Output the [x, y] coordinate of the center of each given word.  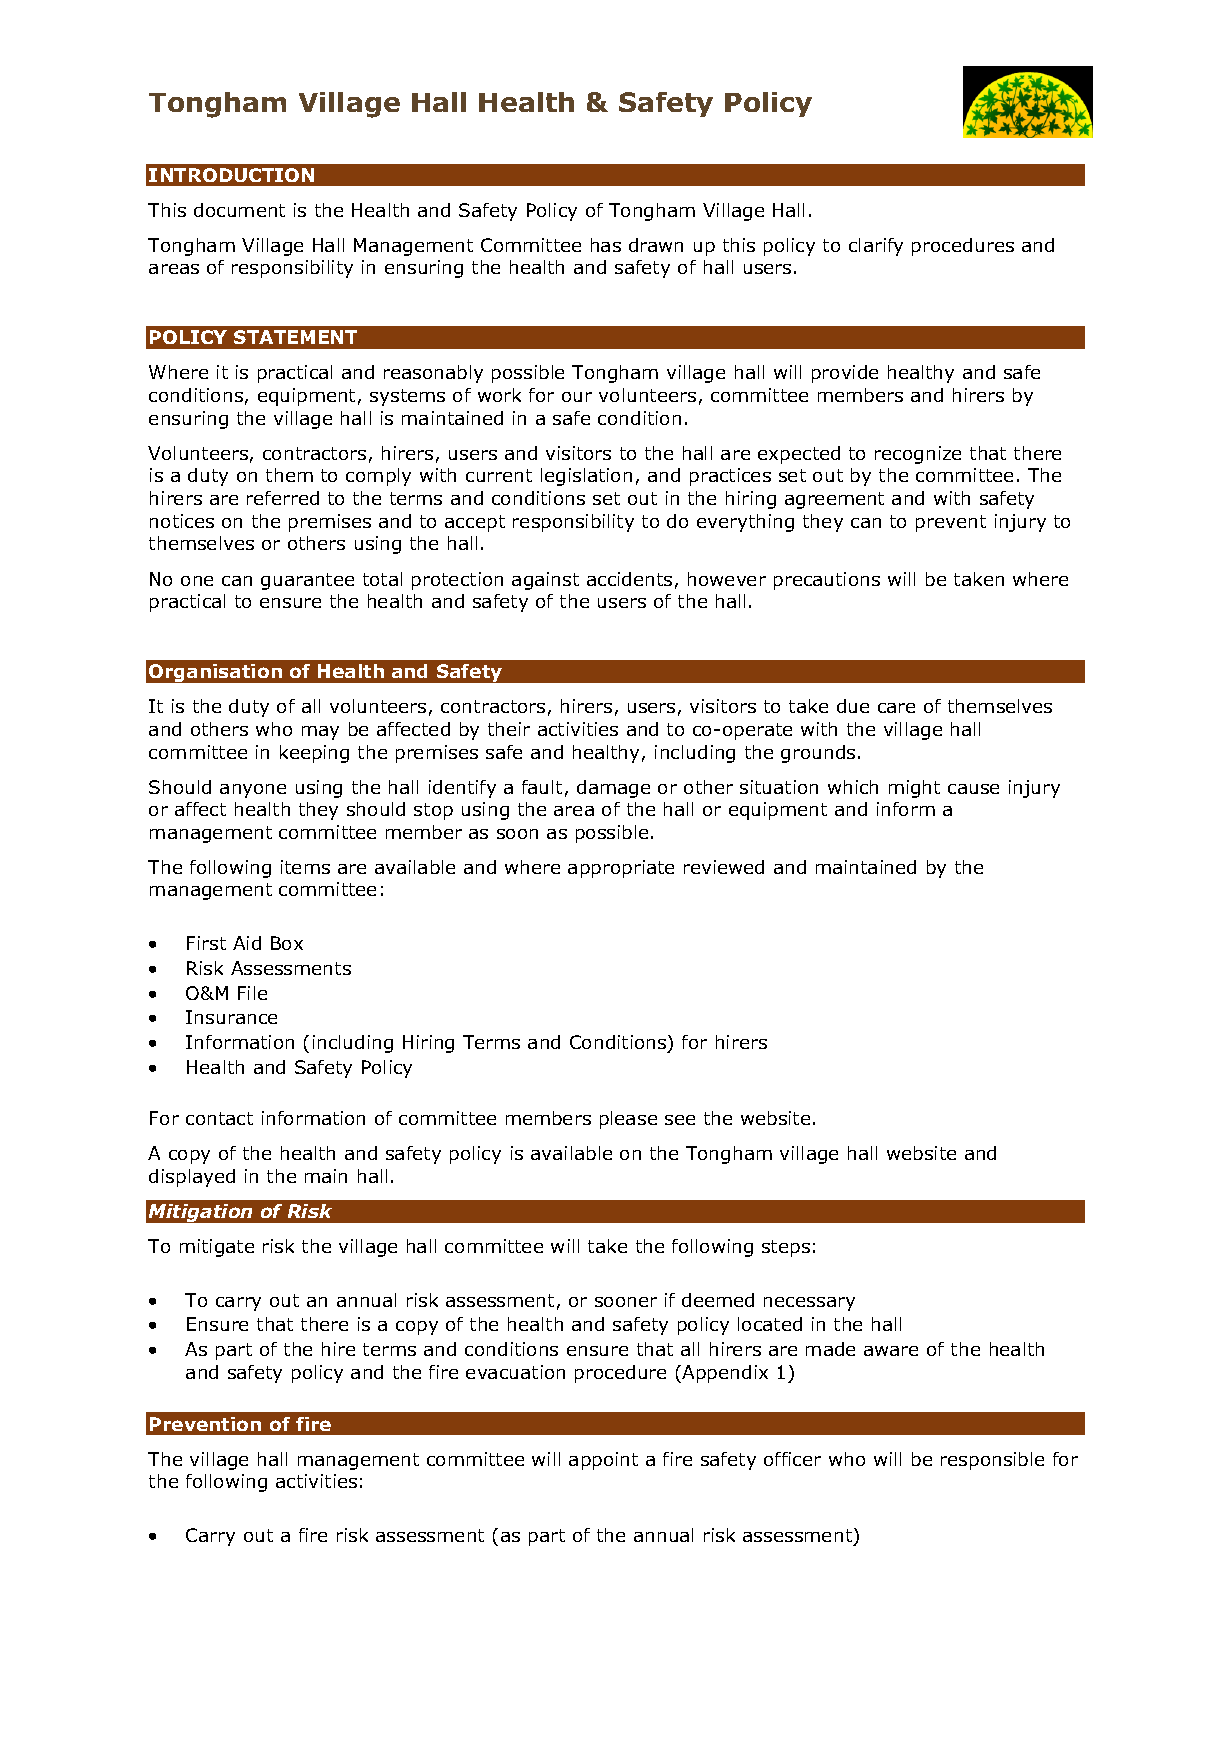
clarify [876, 247]
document [239, 210]
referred [283, 498]
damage [613, 789]
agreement [834, 500]
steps [786, 1248]
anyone [253, 791]
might [914, 789]
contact [219, 1118]
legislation [586, 477]
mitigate [217, 1248]
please [628, 1120]
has [606, 245]
